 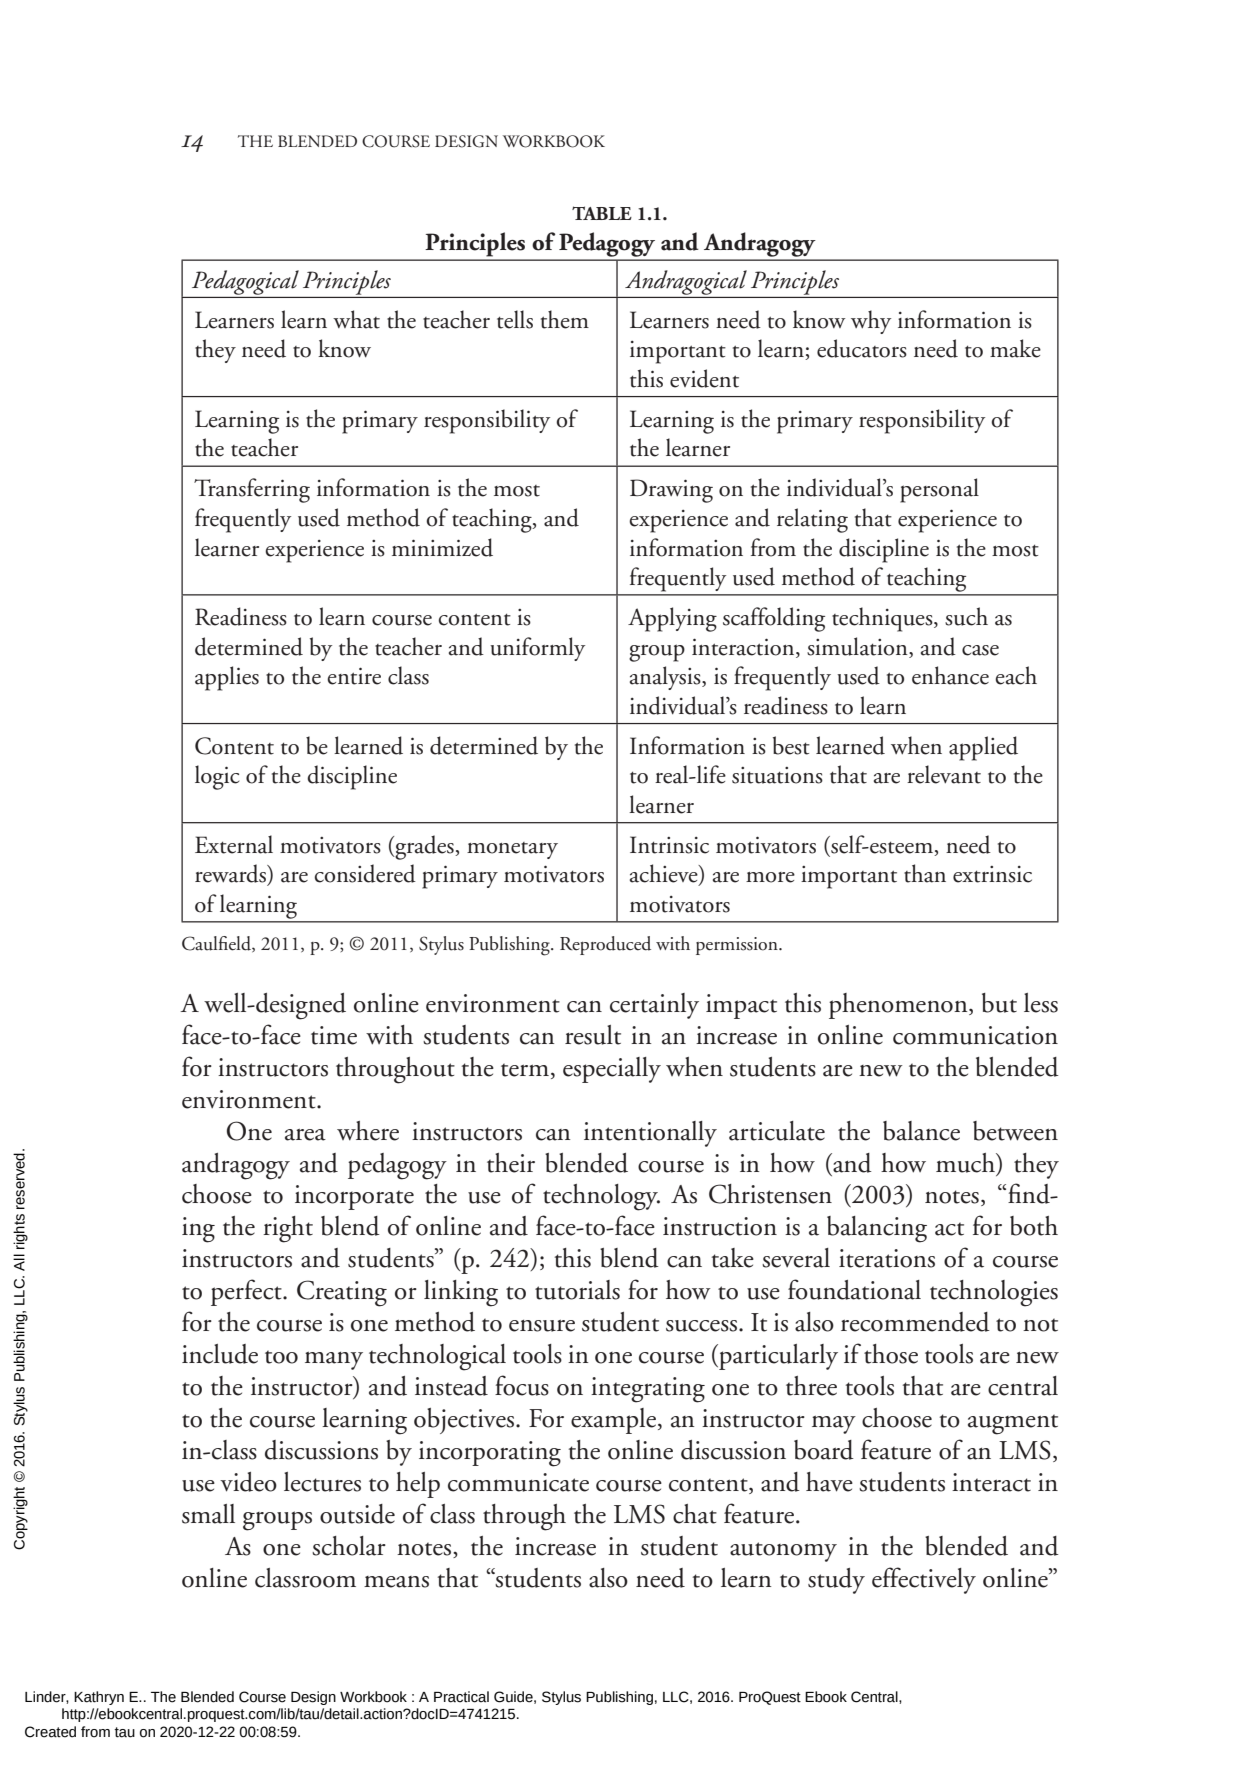 What do you see at coordinates (220, 1354) in the screenshot?
I see `include` at bounding box center [220, 1354].
